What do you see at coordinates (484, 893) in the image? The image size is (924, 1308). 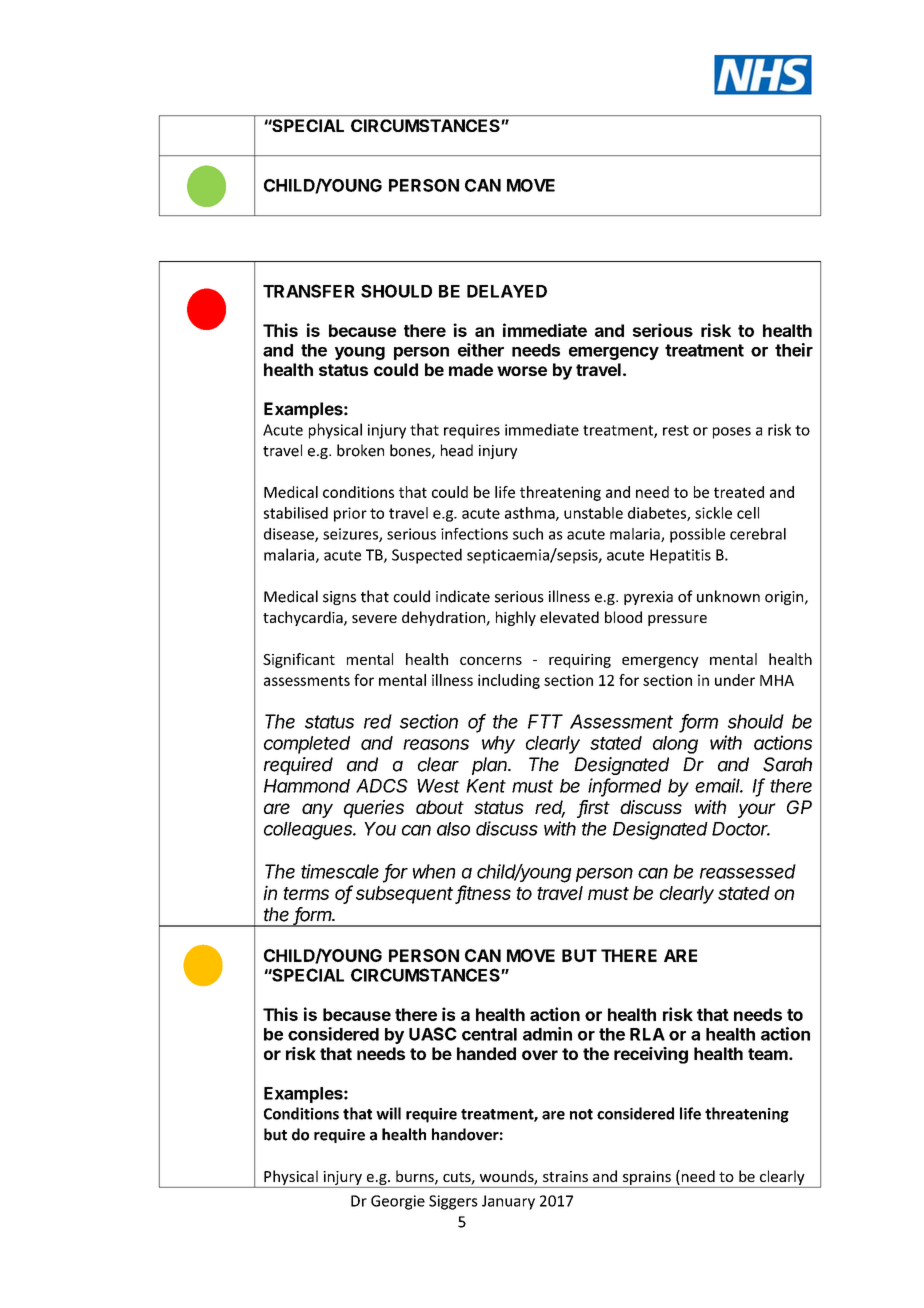 I see `fitness` at bounding box center [484, 893].
